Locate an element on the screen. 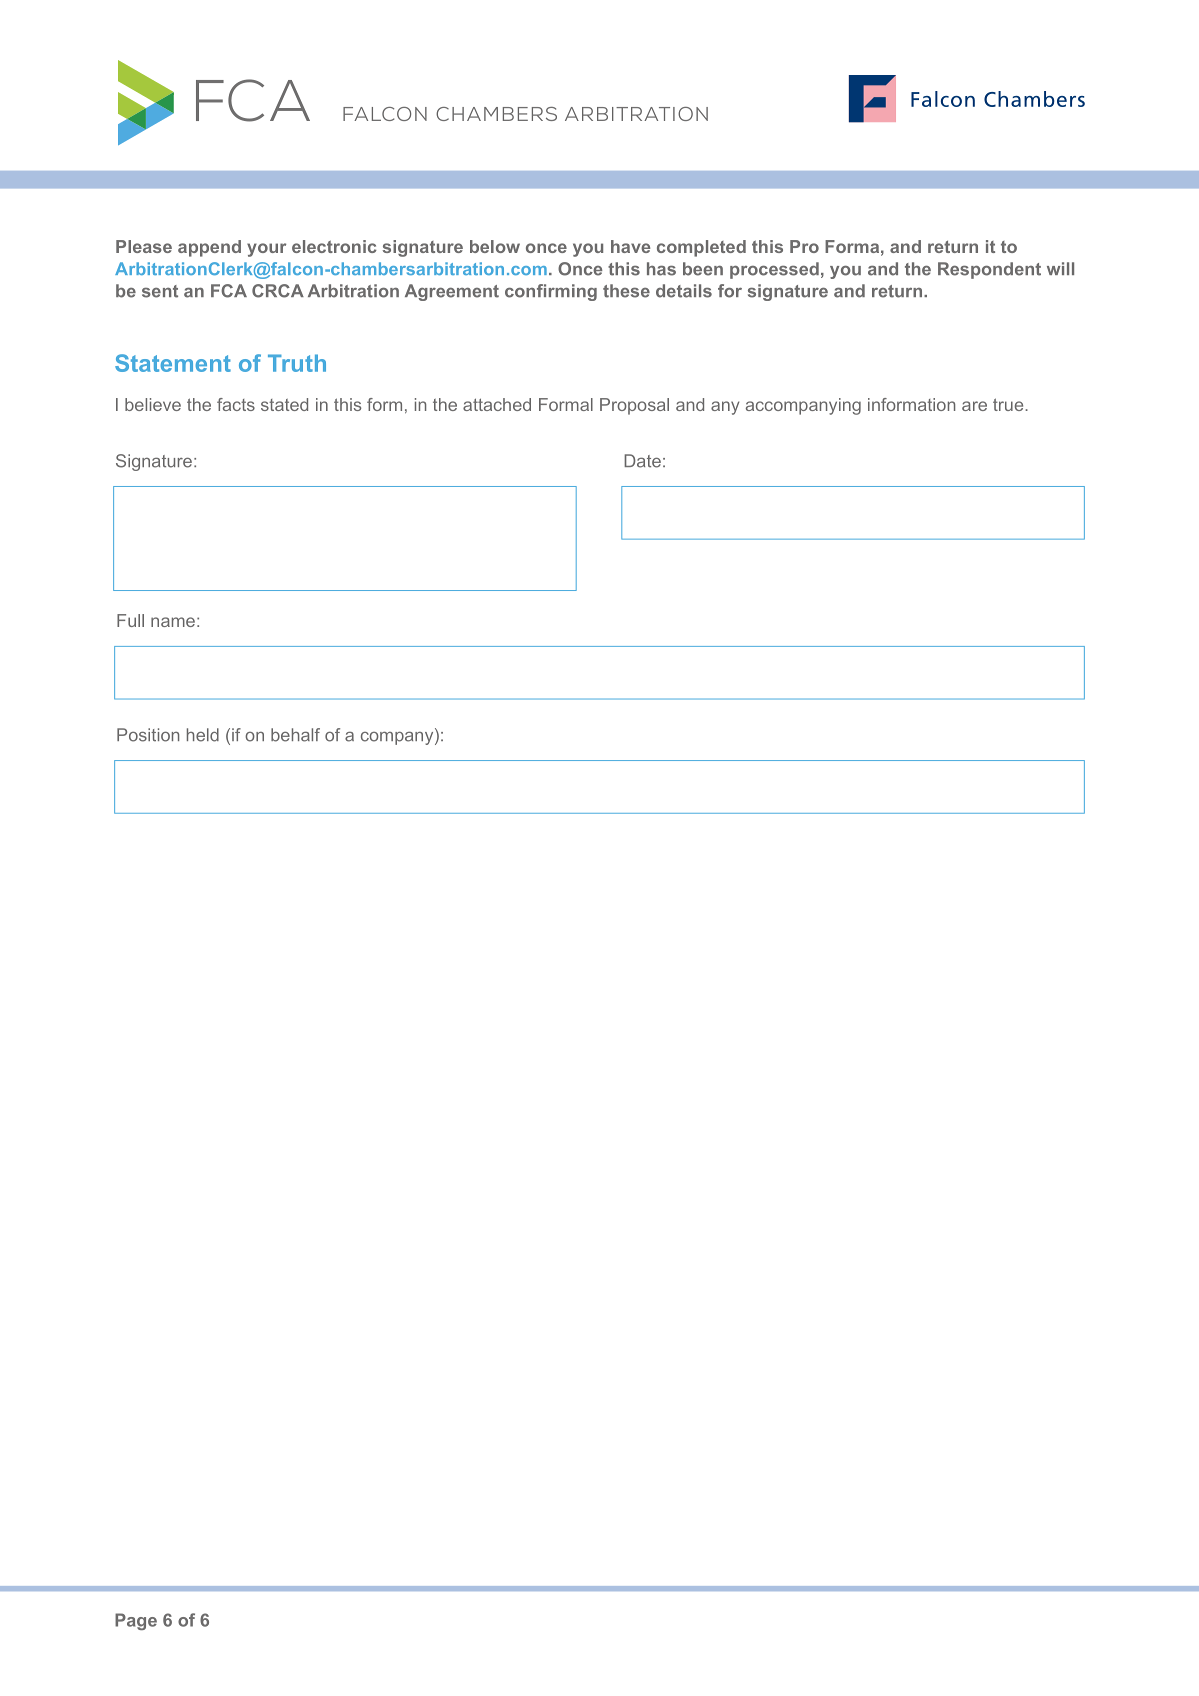  held is located at coordinates (203, 735).
